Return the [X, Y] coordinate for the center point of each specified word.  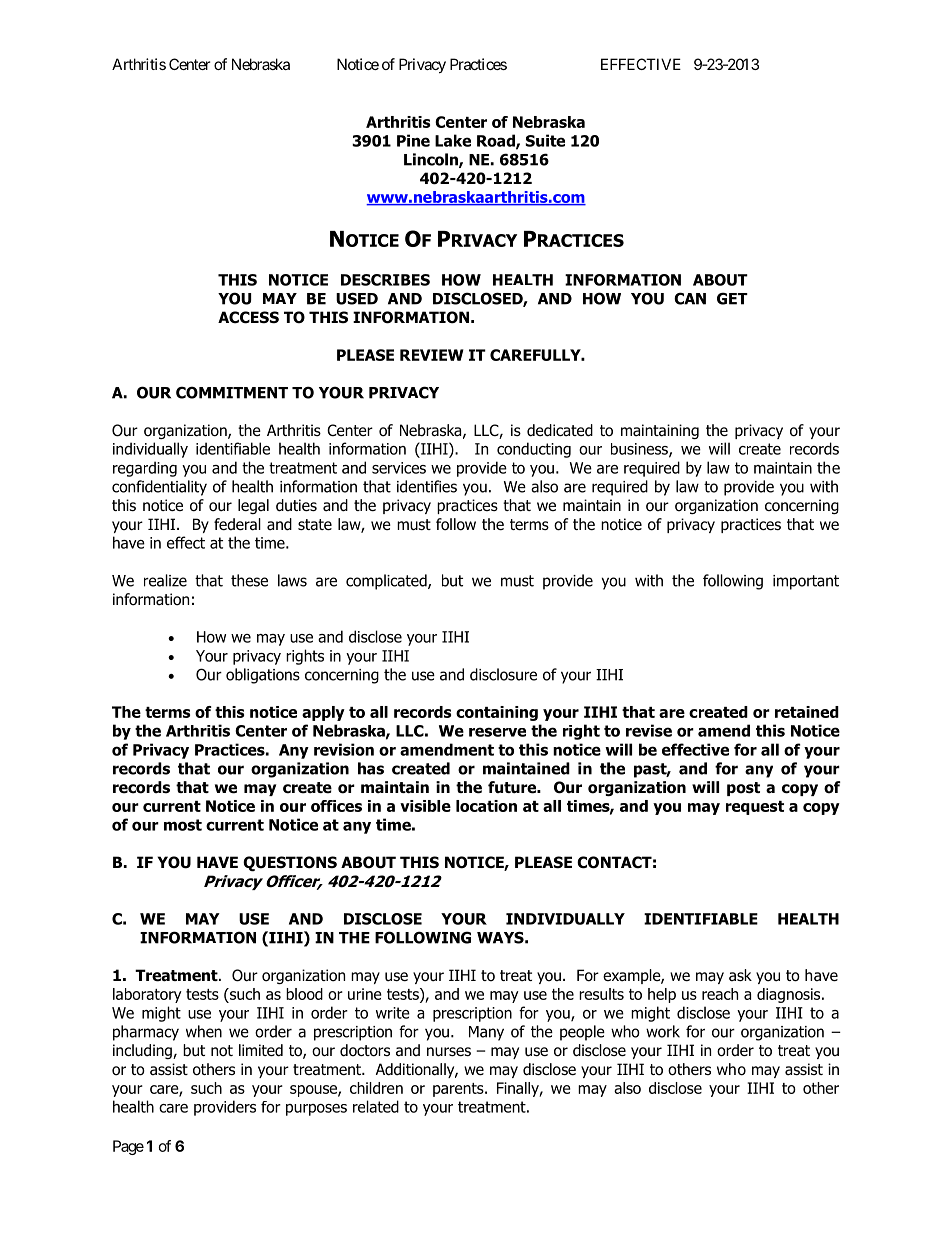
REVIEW [432, 355]
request [755, 808]
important [806, 582]
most [183, 825]
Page [128, 1147]
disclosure [503, 674]
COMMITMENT [232, 392]
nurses [449, 1052]
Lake [453, 140]
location [486, 806]
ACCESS [248, 317]
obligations [263, 676]
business [640, 450]
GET [732, 298]
